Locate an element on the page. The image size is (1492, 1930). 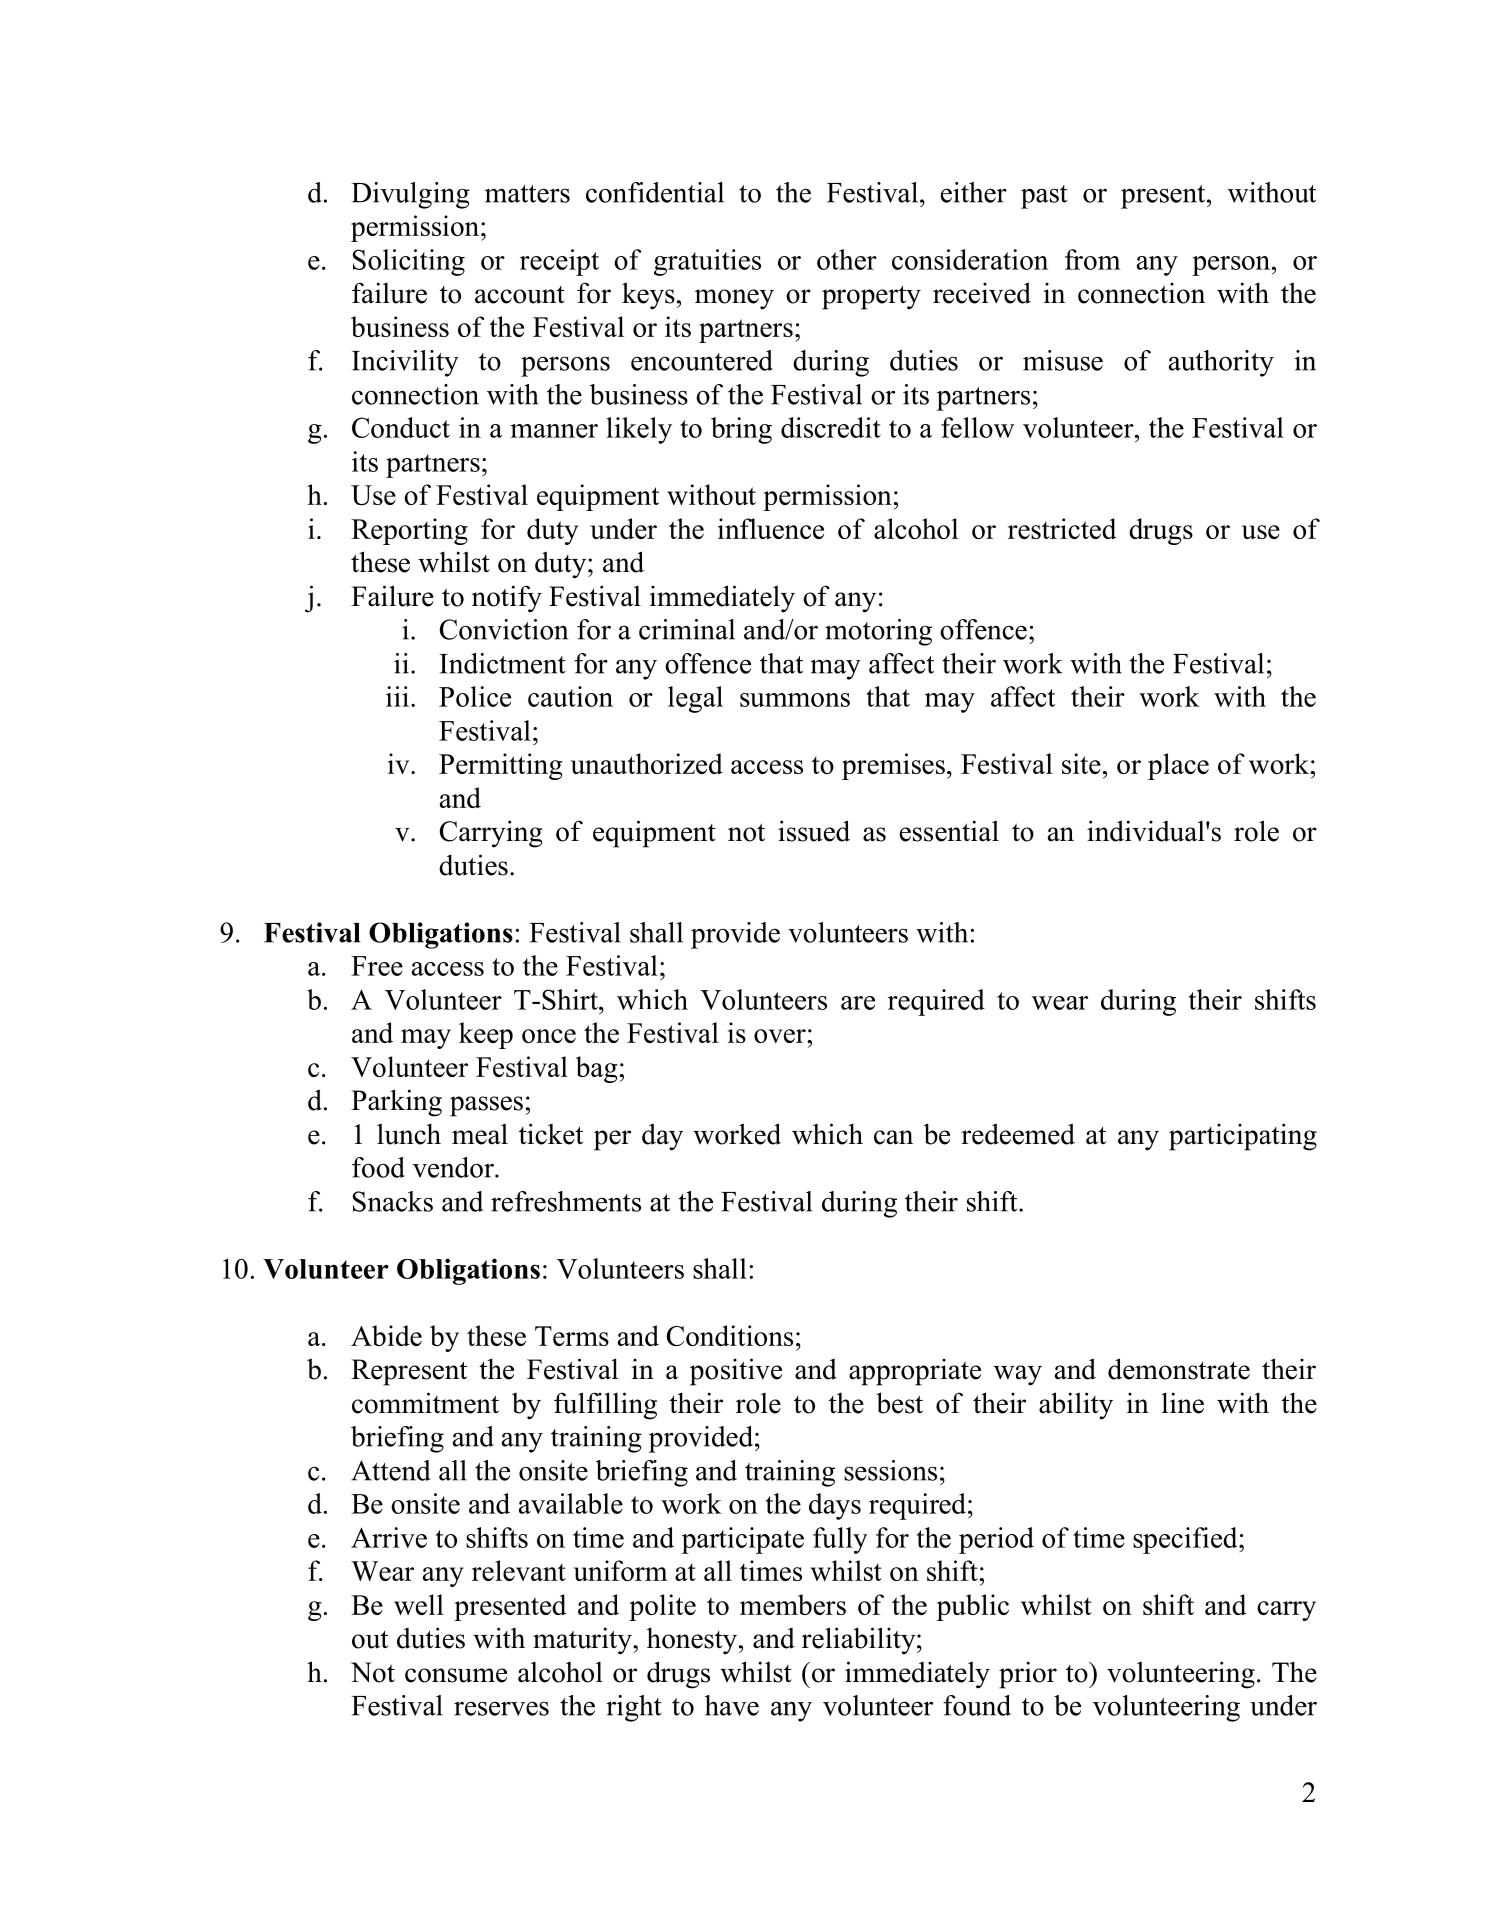
summons is located at coordinates (795, 700).
